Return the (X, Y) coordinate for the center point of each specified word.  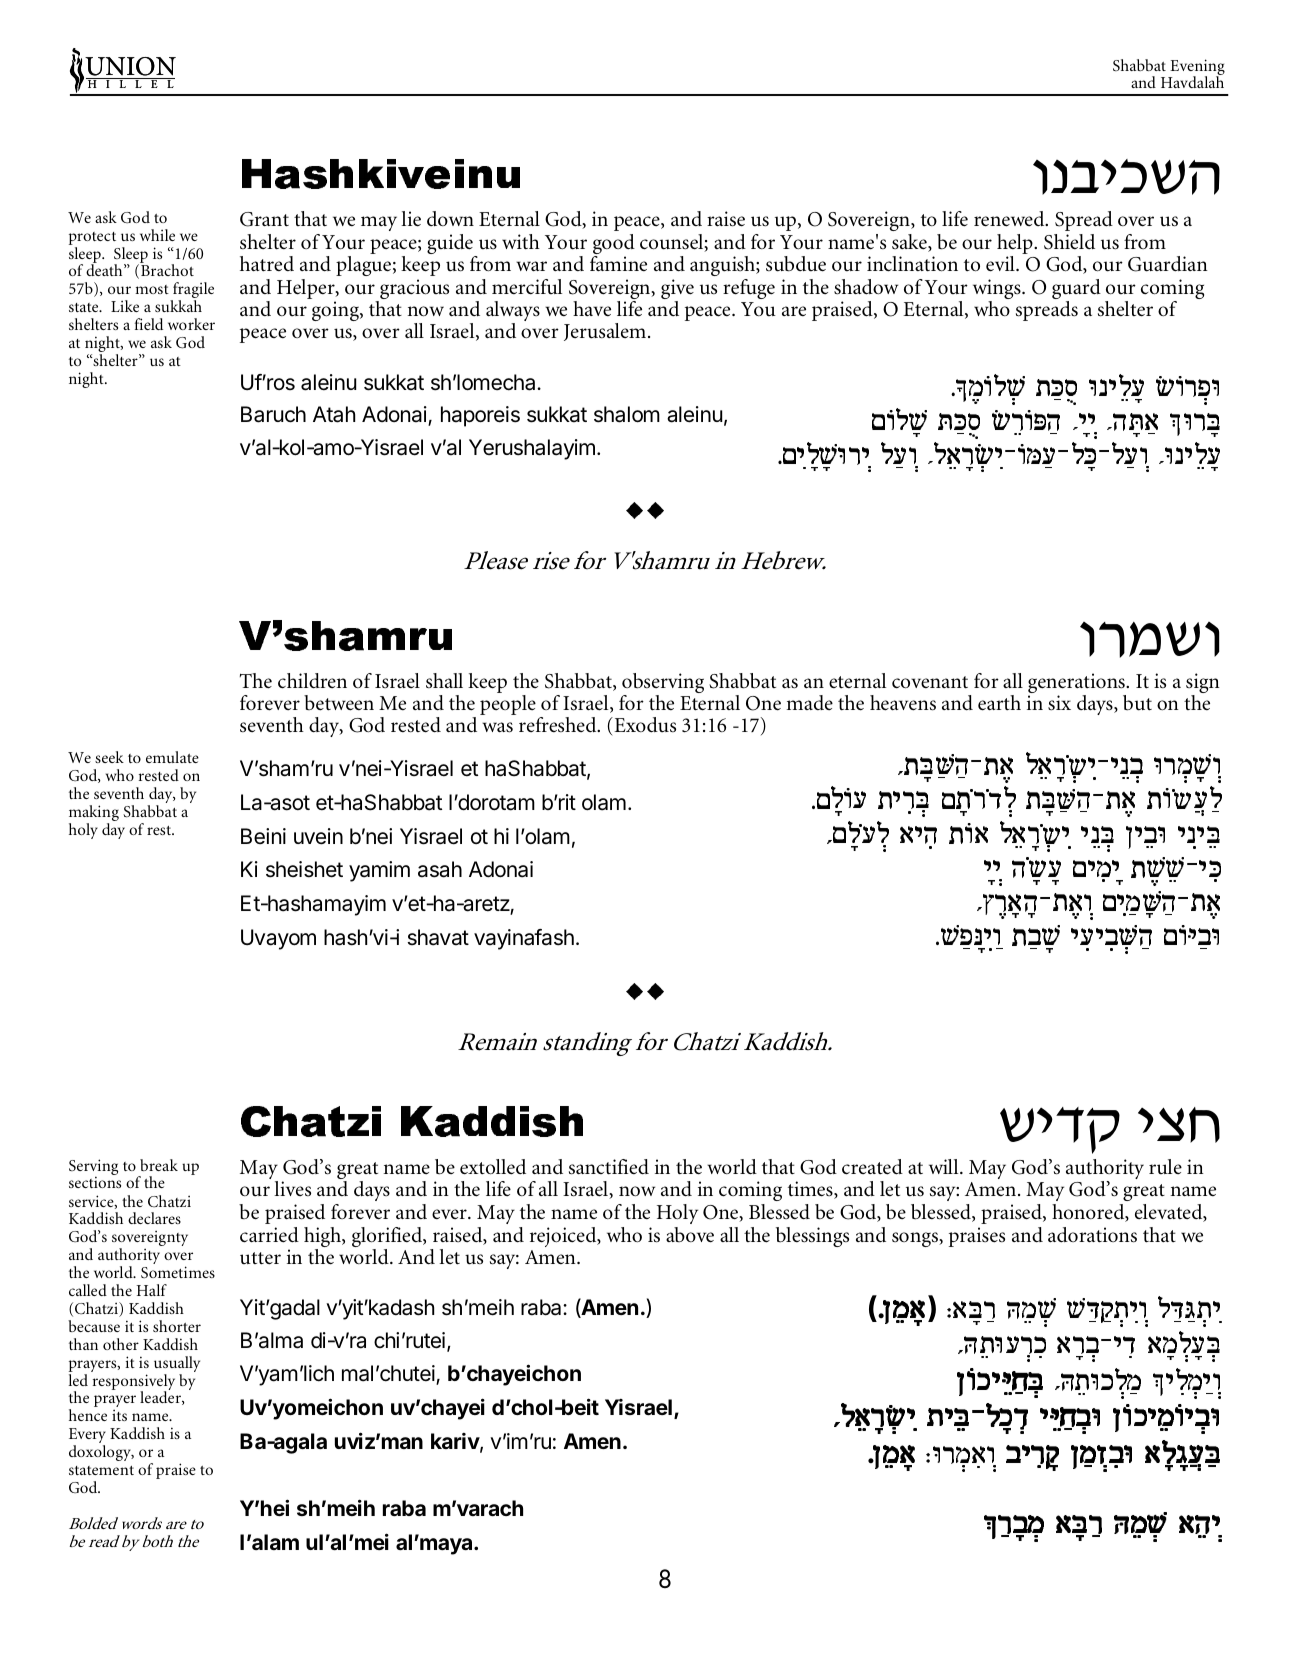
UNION (129, 67)
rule (1165, 1166)
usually (177, 1365)
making (94, 814)
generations (1077, 684)
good (614, 245)
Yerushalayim (532, 449)
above (690, 1235)
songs (916, 1239)
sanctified (609, 1167)
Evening (1196, 68)
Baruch (273, 414)
